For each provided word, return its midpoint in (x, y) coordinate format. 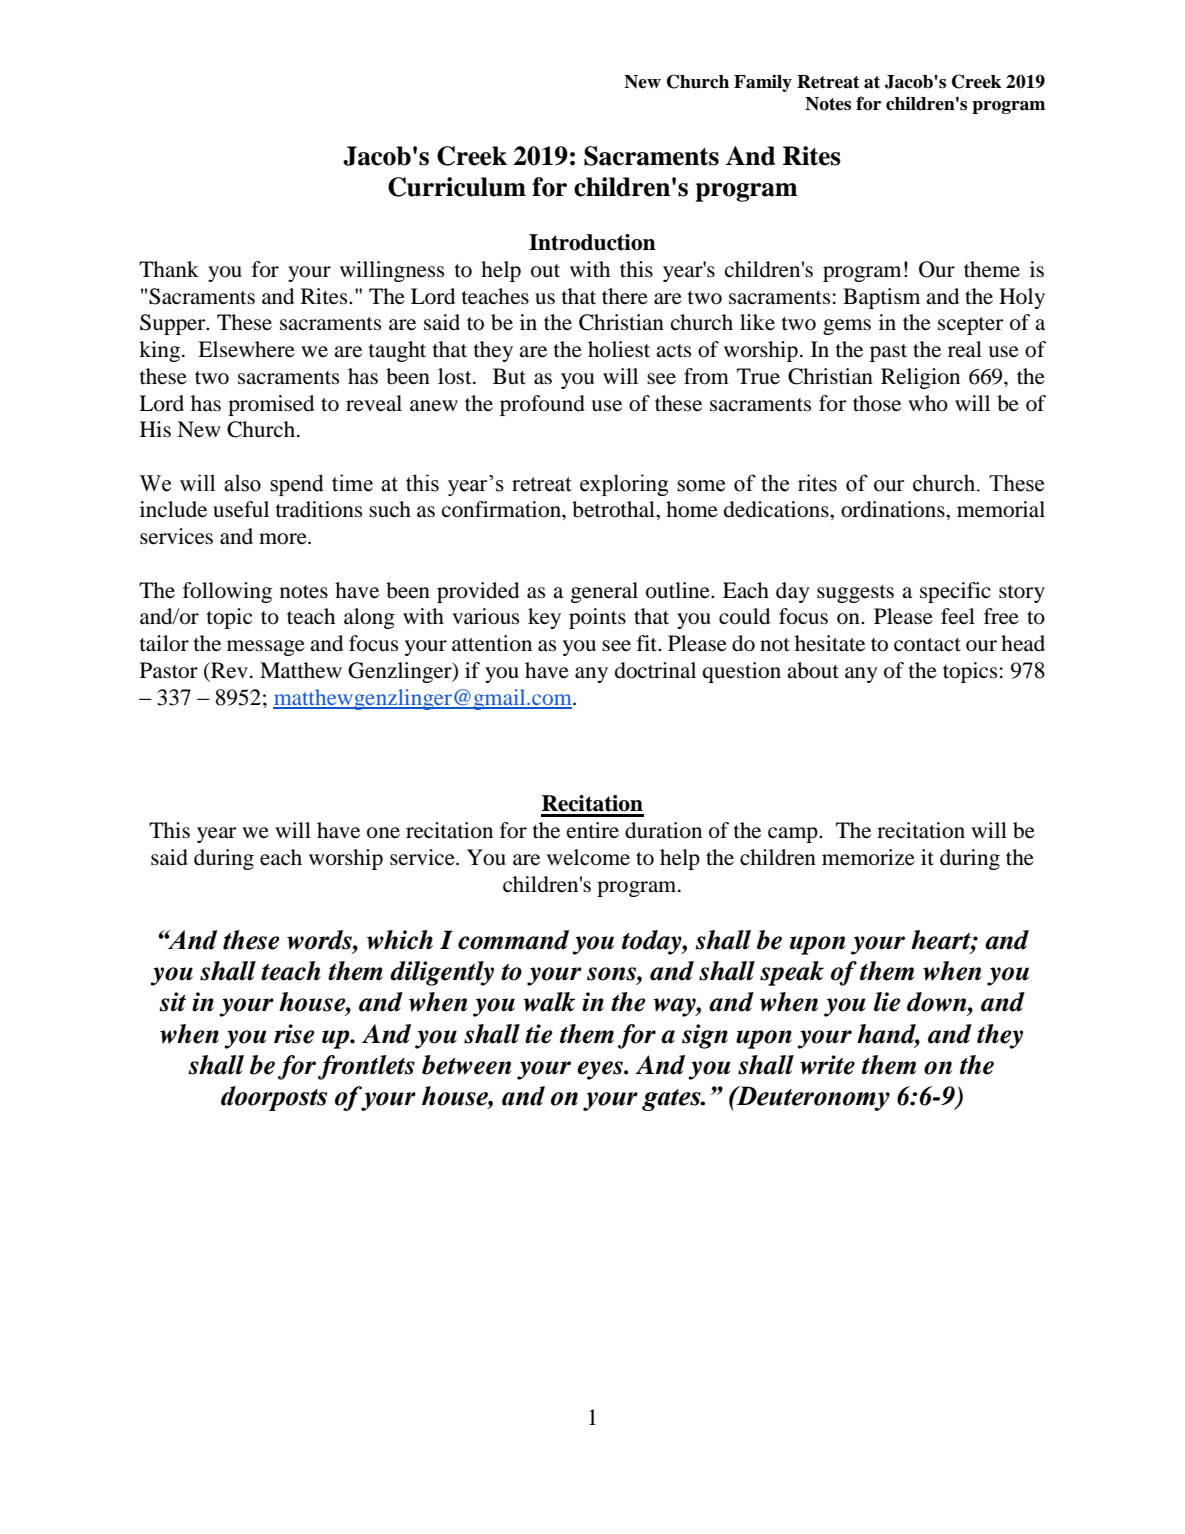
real (965, 349)
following (227, 592)
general (604, 592)
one (383, 833)
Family (763, 83)
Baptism (881, 298)
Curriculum (457, 187)
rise (294, 1034)
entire (593, 830)
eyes (601, 1070)
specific (955, 592)
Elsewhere (246, 349)
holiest (619, 349)
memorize (868, 857)
